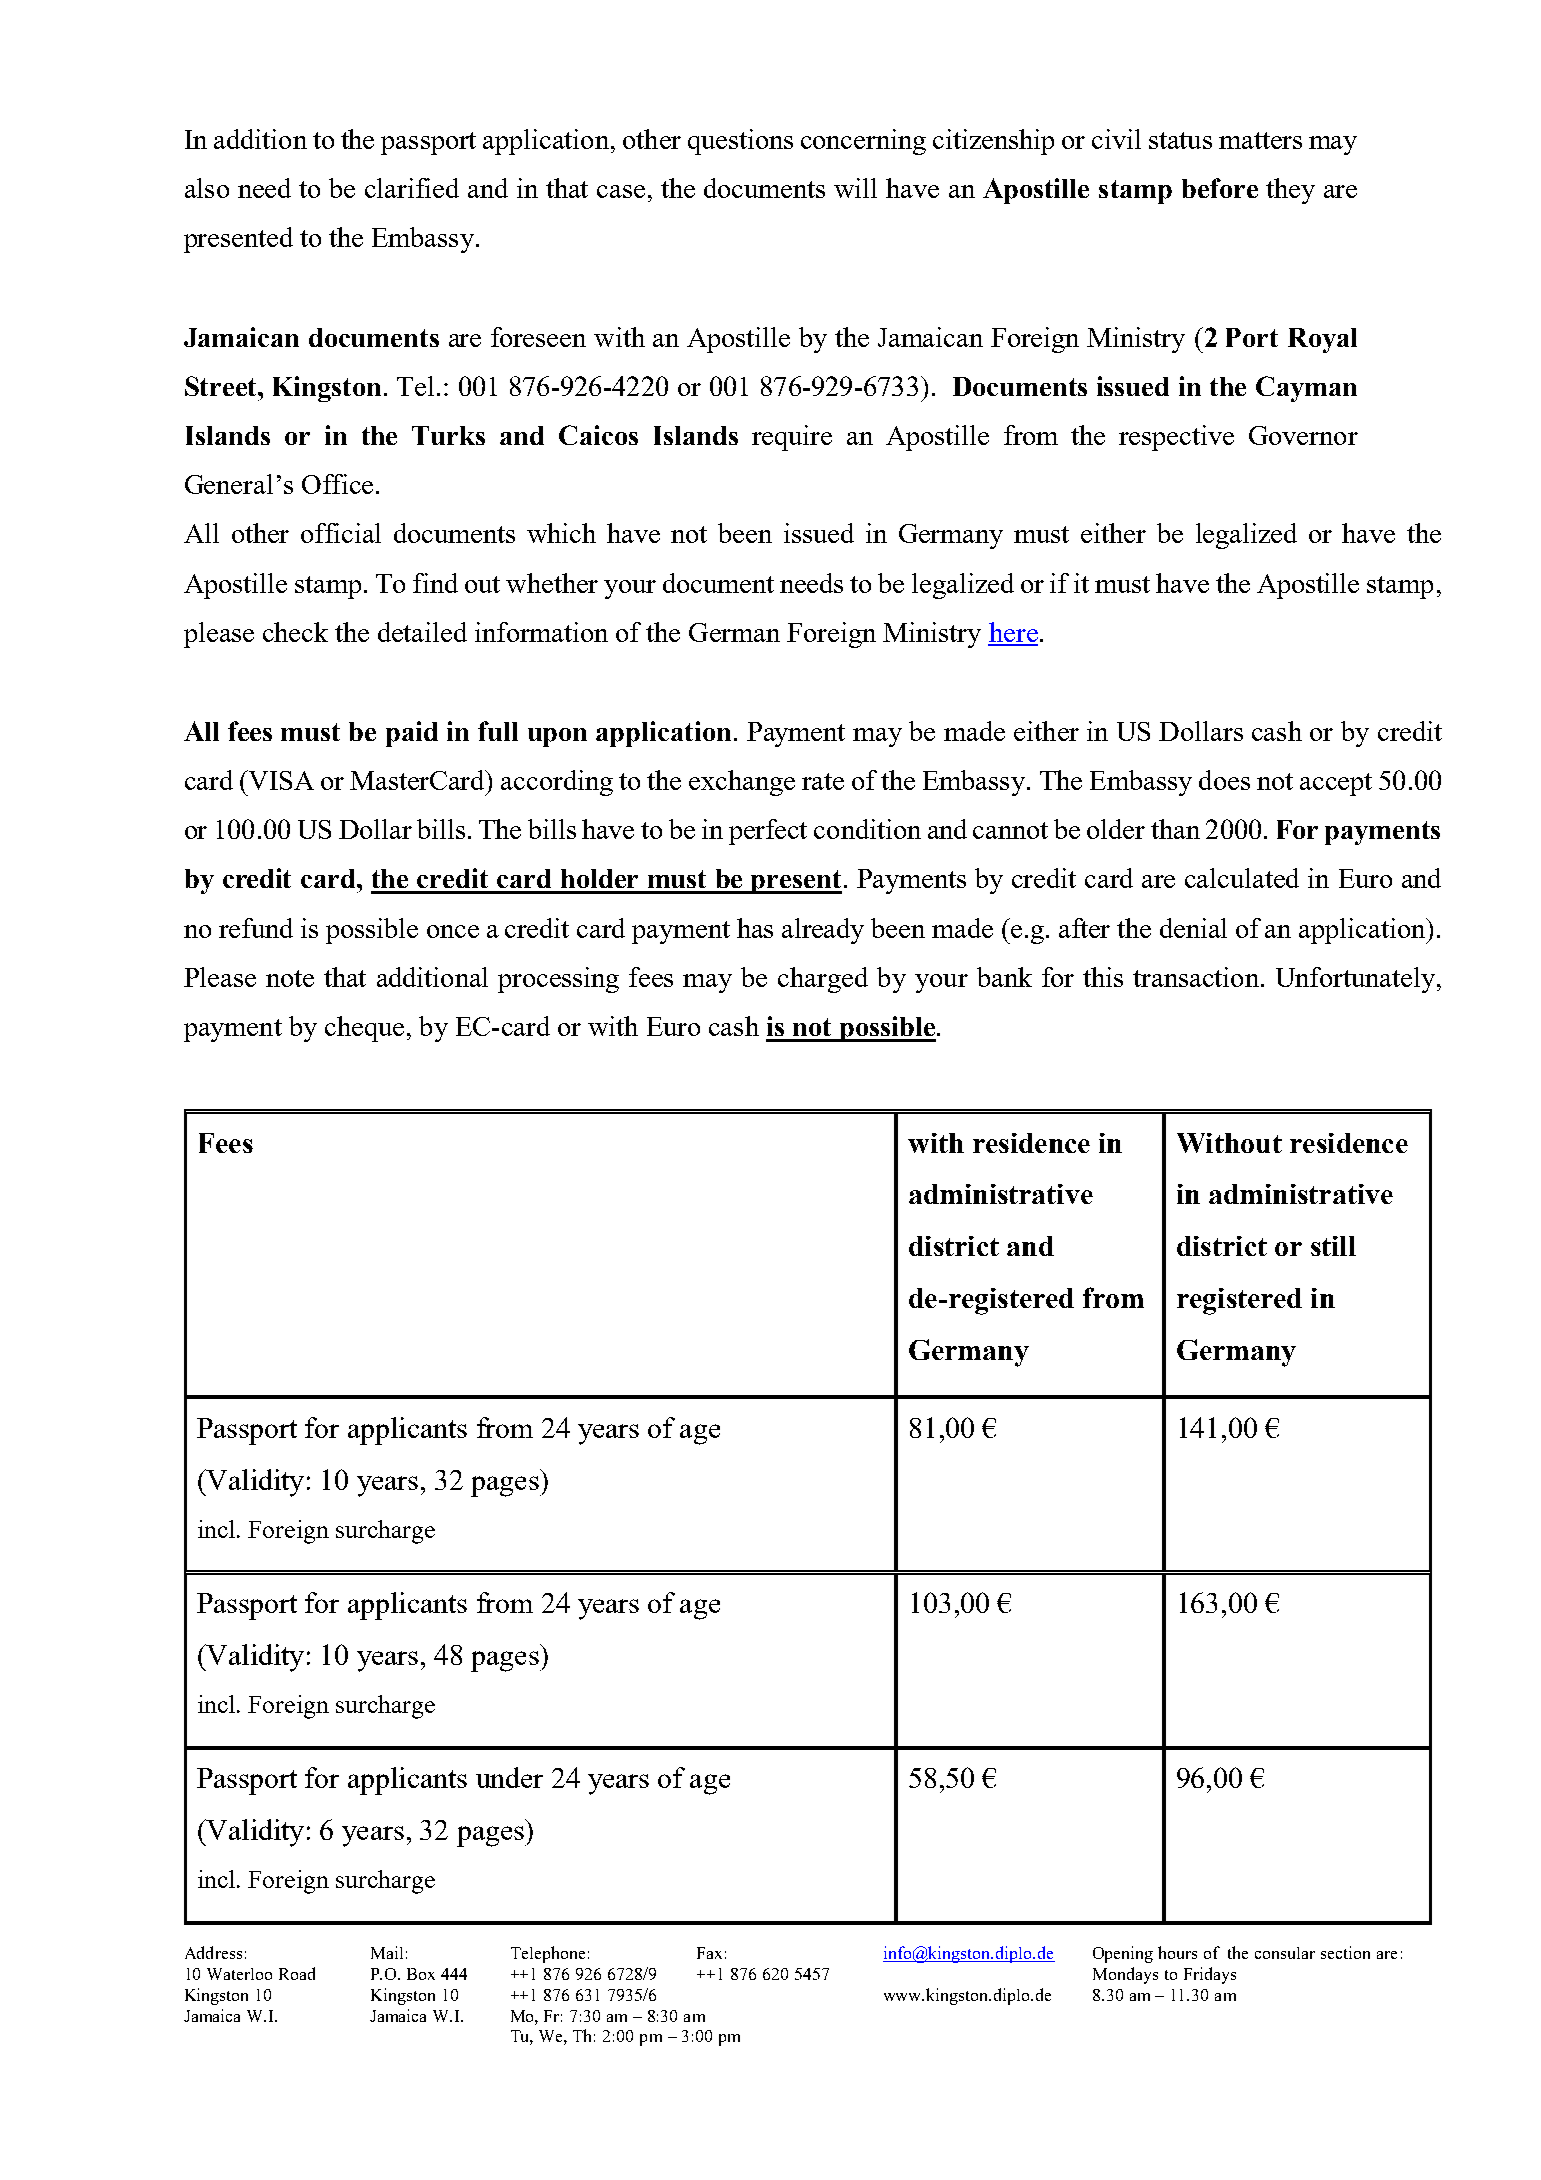 The width and height of the screenshot is (1541, 2180). What do you see at coordinates (412, 188) in the screenshot?
I see `clarified` at bounding box center [412, 188].
